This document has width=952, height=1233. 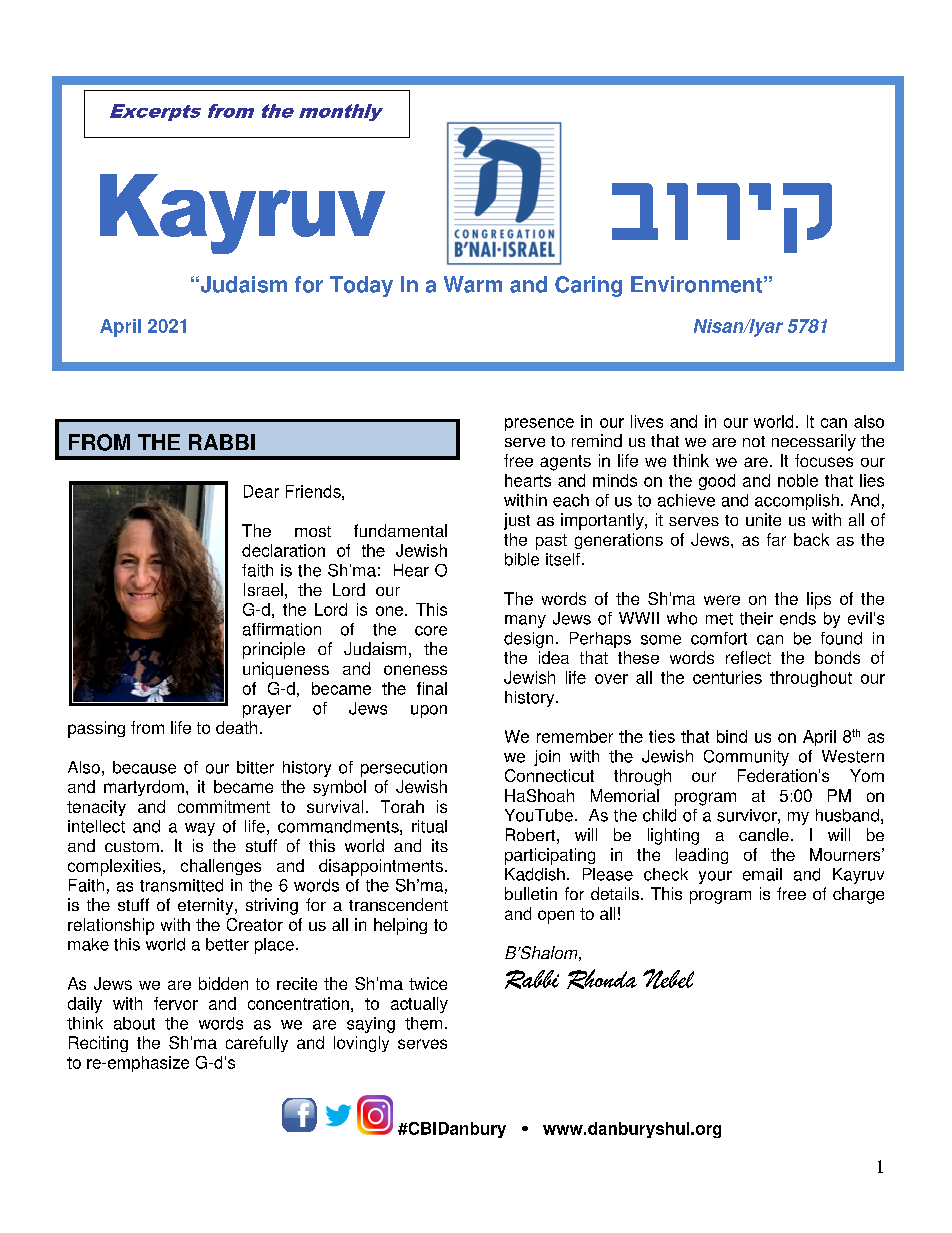 I want to click on Today, so click(x=361, y=286).
